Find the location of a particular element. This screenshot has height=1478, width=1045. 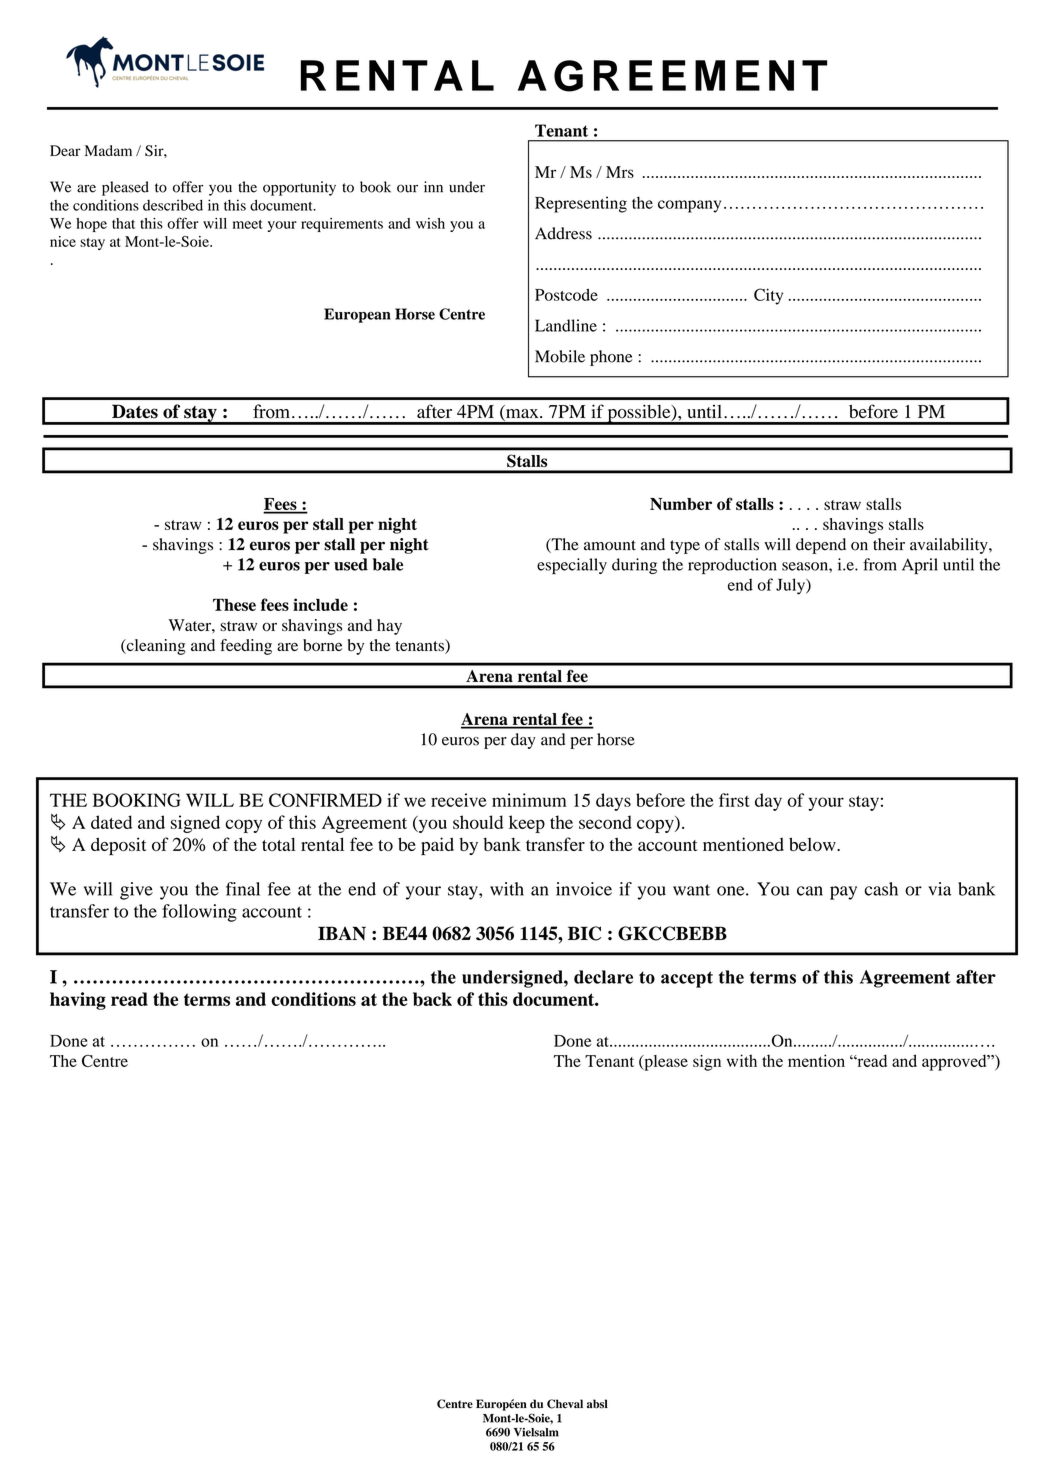

pay is located at coordinates (843, 893).
